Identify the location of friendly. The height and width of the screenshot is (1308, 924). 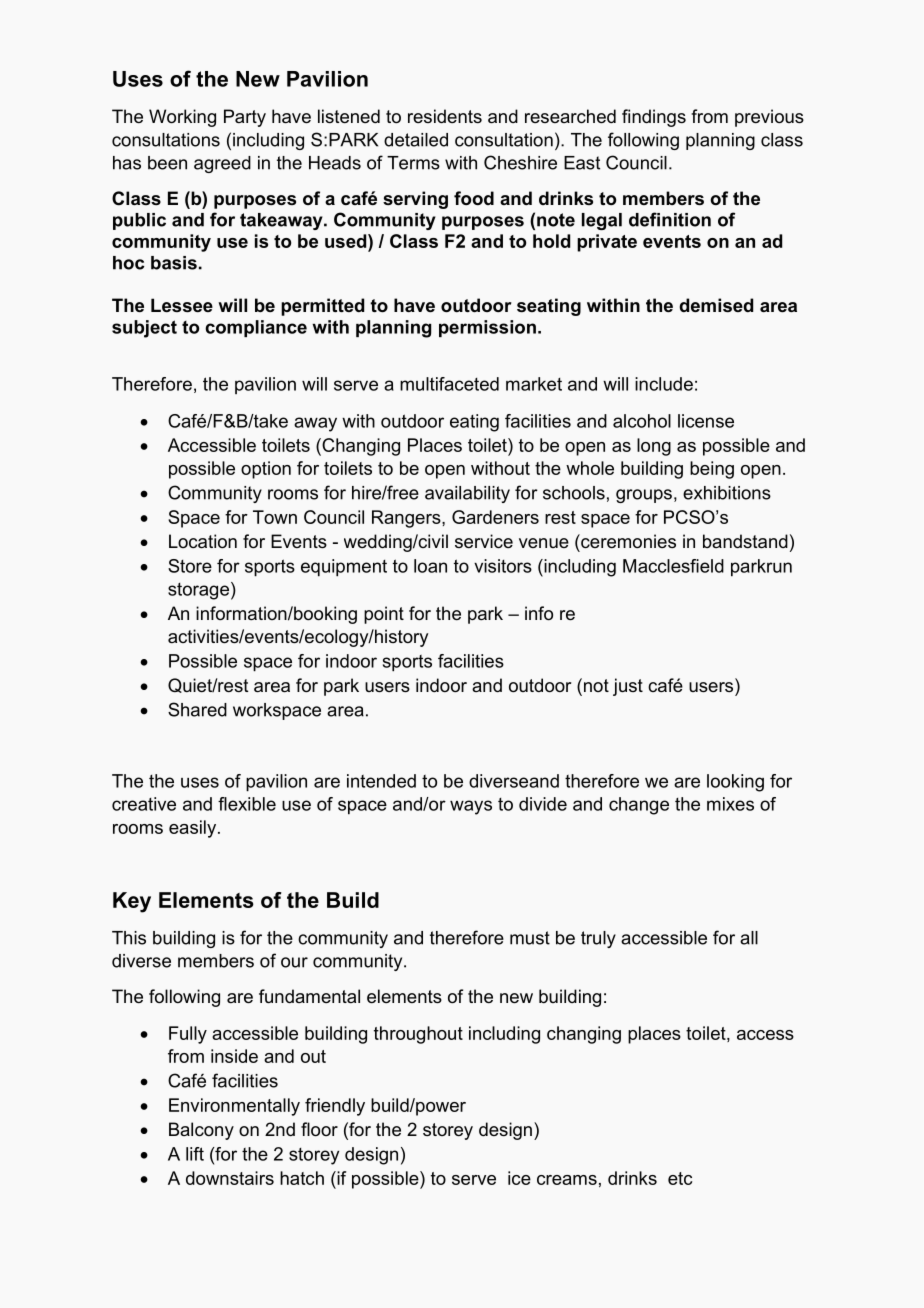
(335, 1107).
